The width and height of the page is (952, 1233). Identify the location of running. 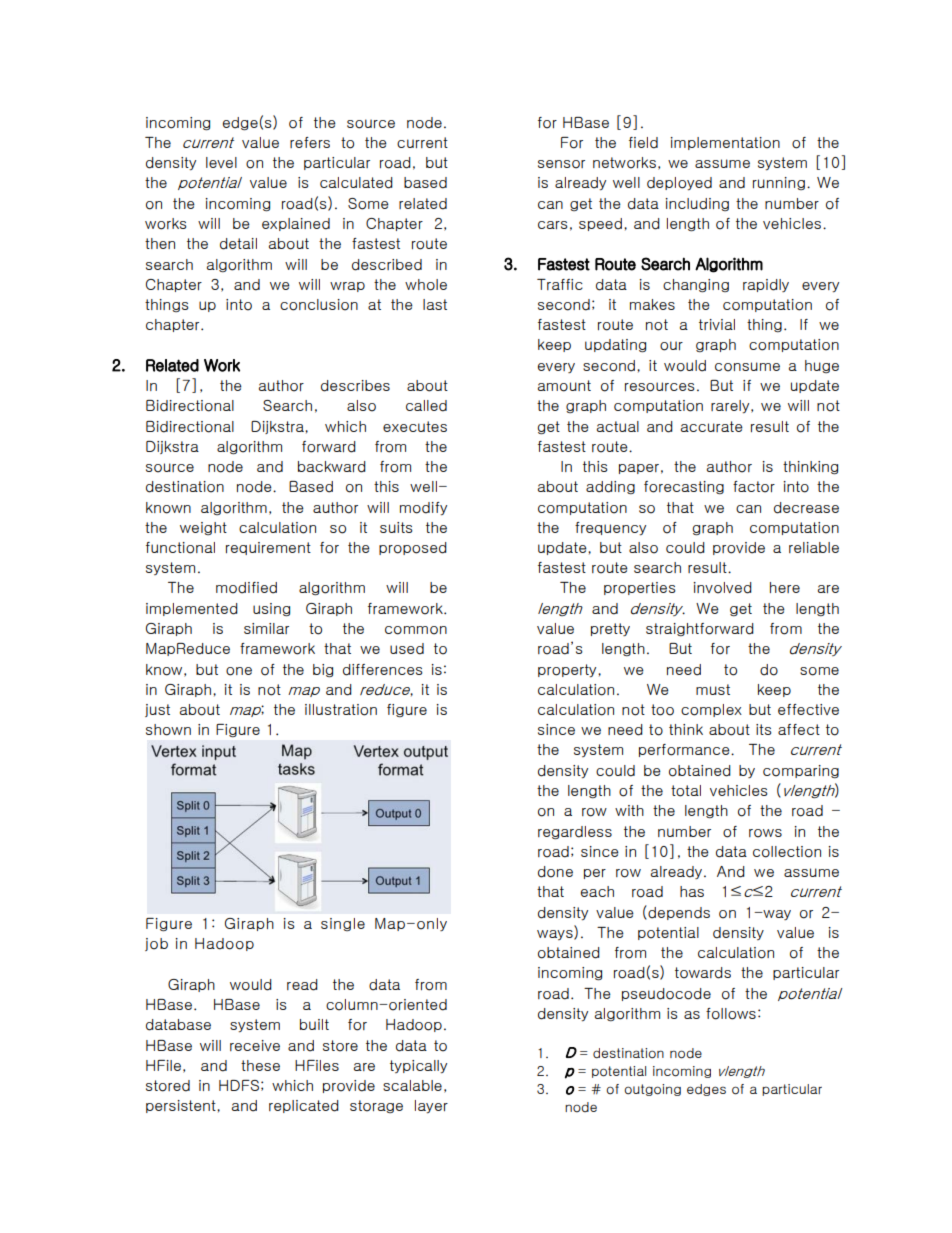
(779, 183).
